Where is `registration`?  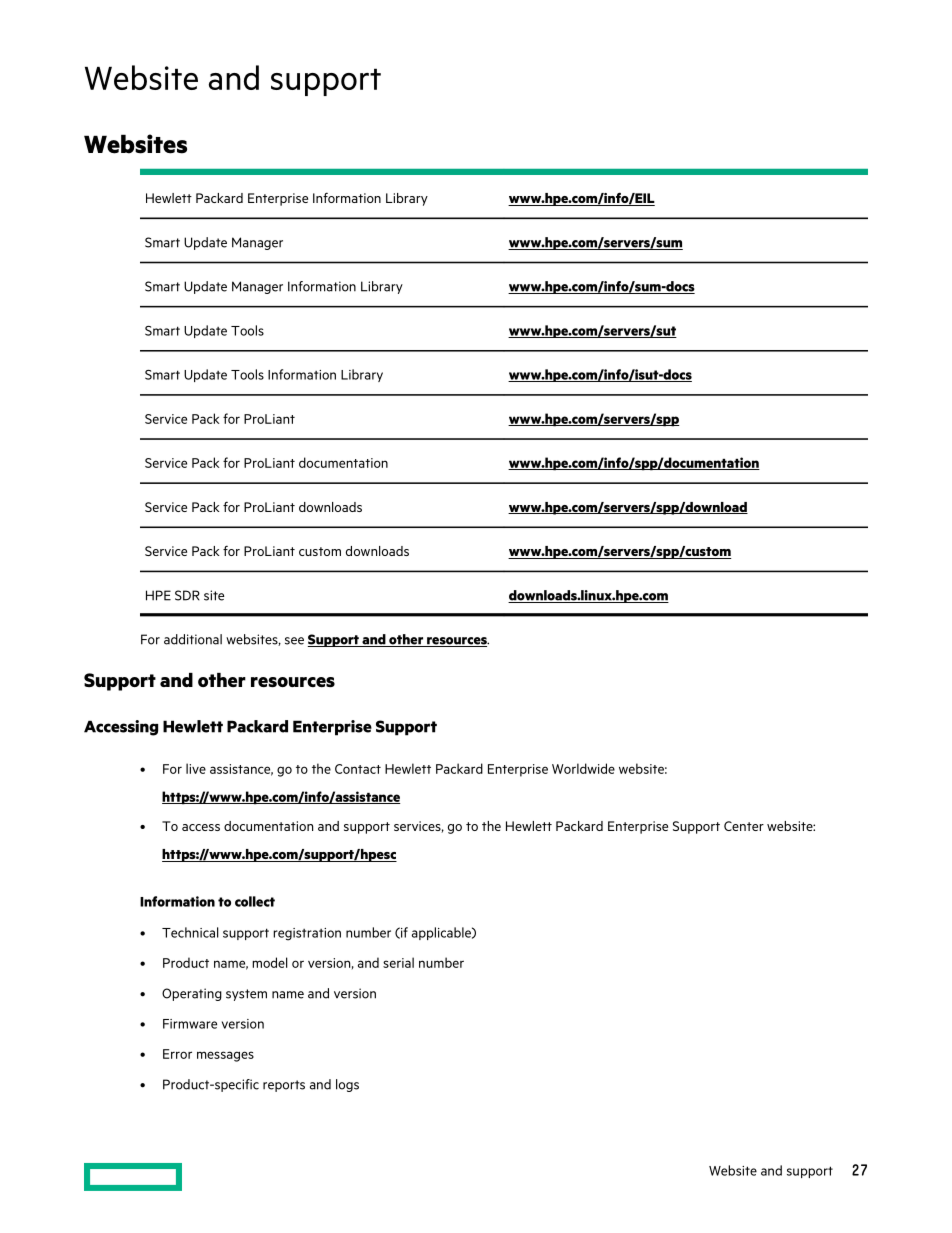
registration is located at coordinates (307, 934).
